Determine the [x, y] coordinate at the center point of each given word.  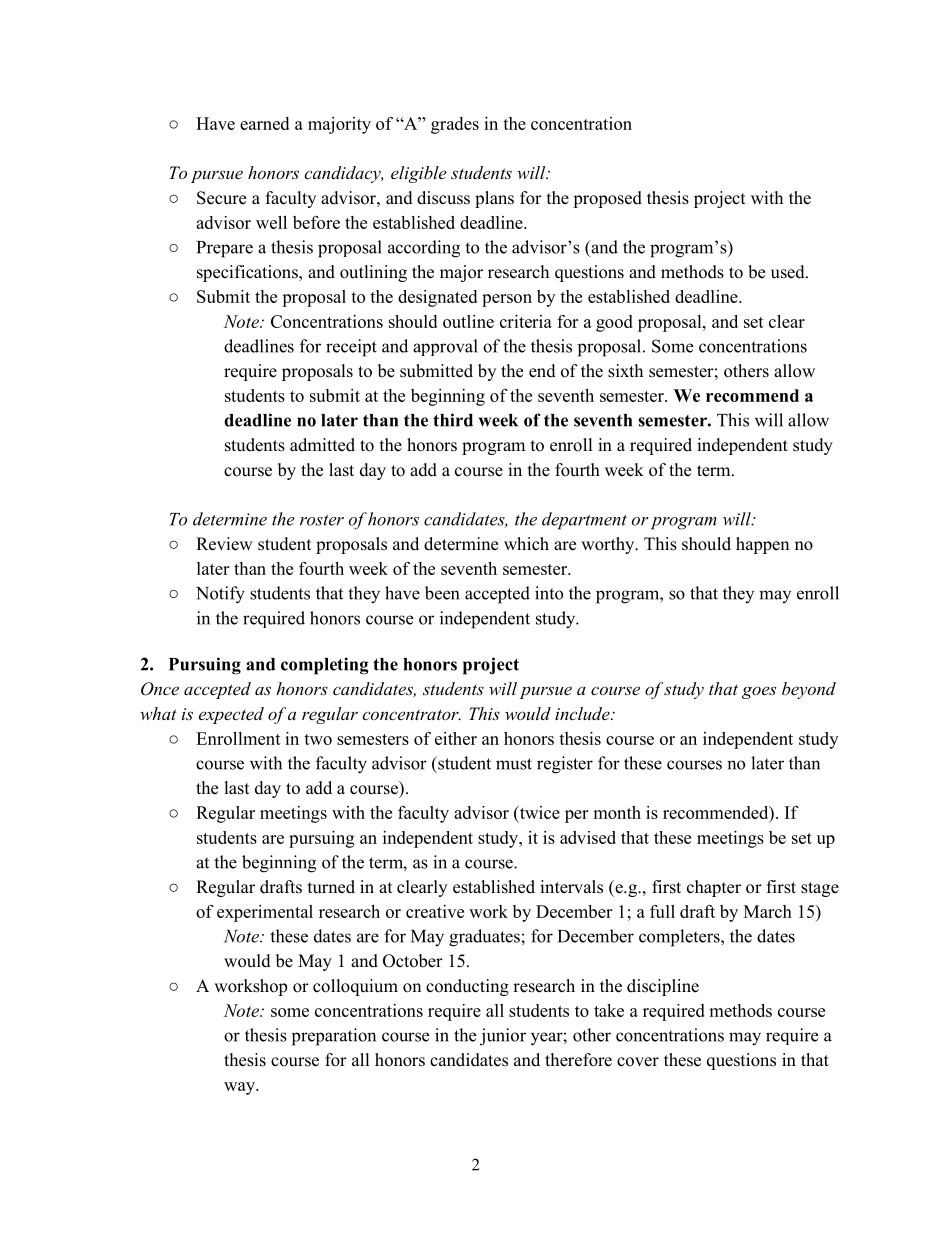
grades [455, 125]
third [453, 420]
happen [762, 545]
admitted [322, 445]
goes [759, 692]
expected [231, 715]
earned [264, 123]
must [514, 764]
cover [638, 1062]
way [240, 1088]
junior [503, 1037]
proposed [607, 199]
